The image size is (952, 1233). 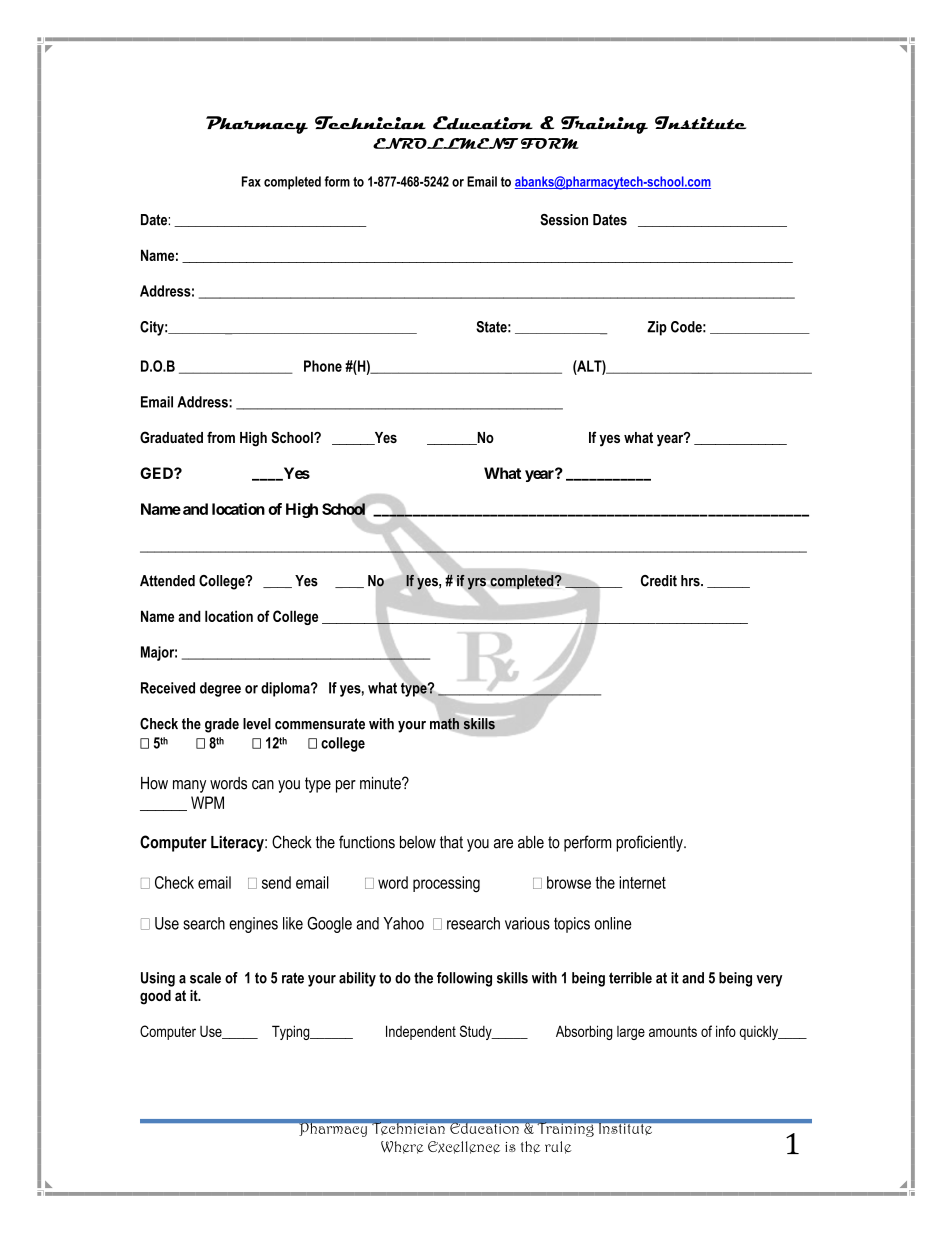 I want to click on Session, so click(x=564, y=220).
